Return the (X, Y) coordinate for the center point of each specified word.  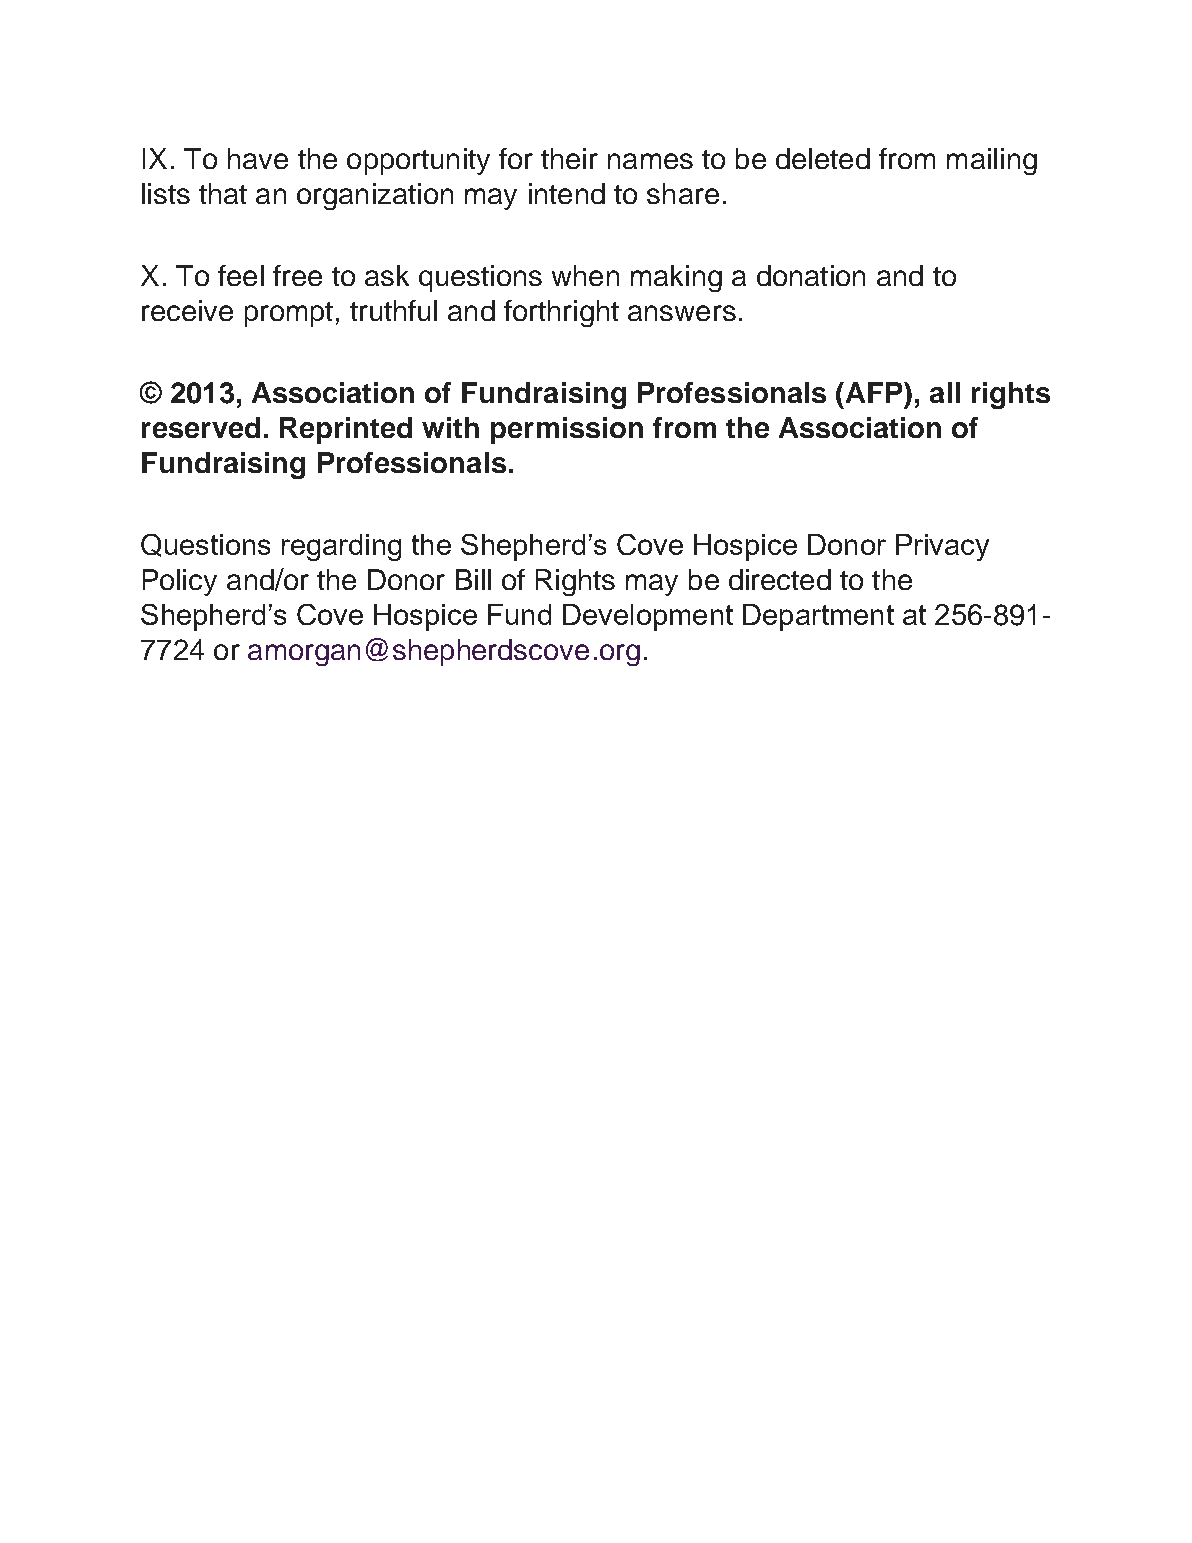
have (258, 158)
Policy (180, 582)
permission (567, 430)
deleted (823, 158)
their (569, 158)
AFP (874, 392)
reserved (201, 427)
